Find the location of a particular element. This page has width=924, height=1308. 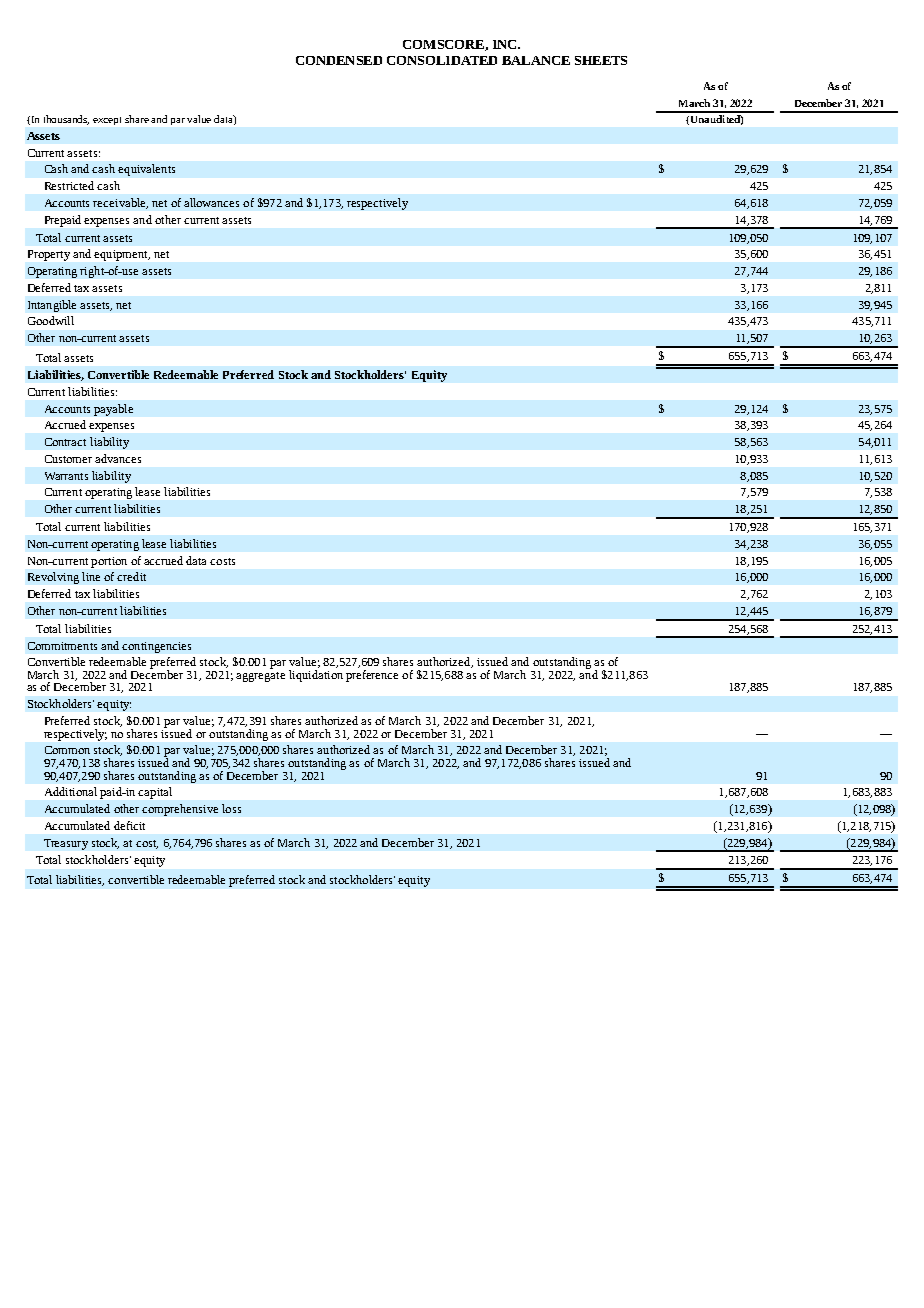

BALANCE is located at coordinates (536, 60).
